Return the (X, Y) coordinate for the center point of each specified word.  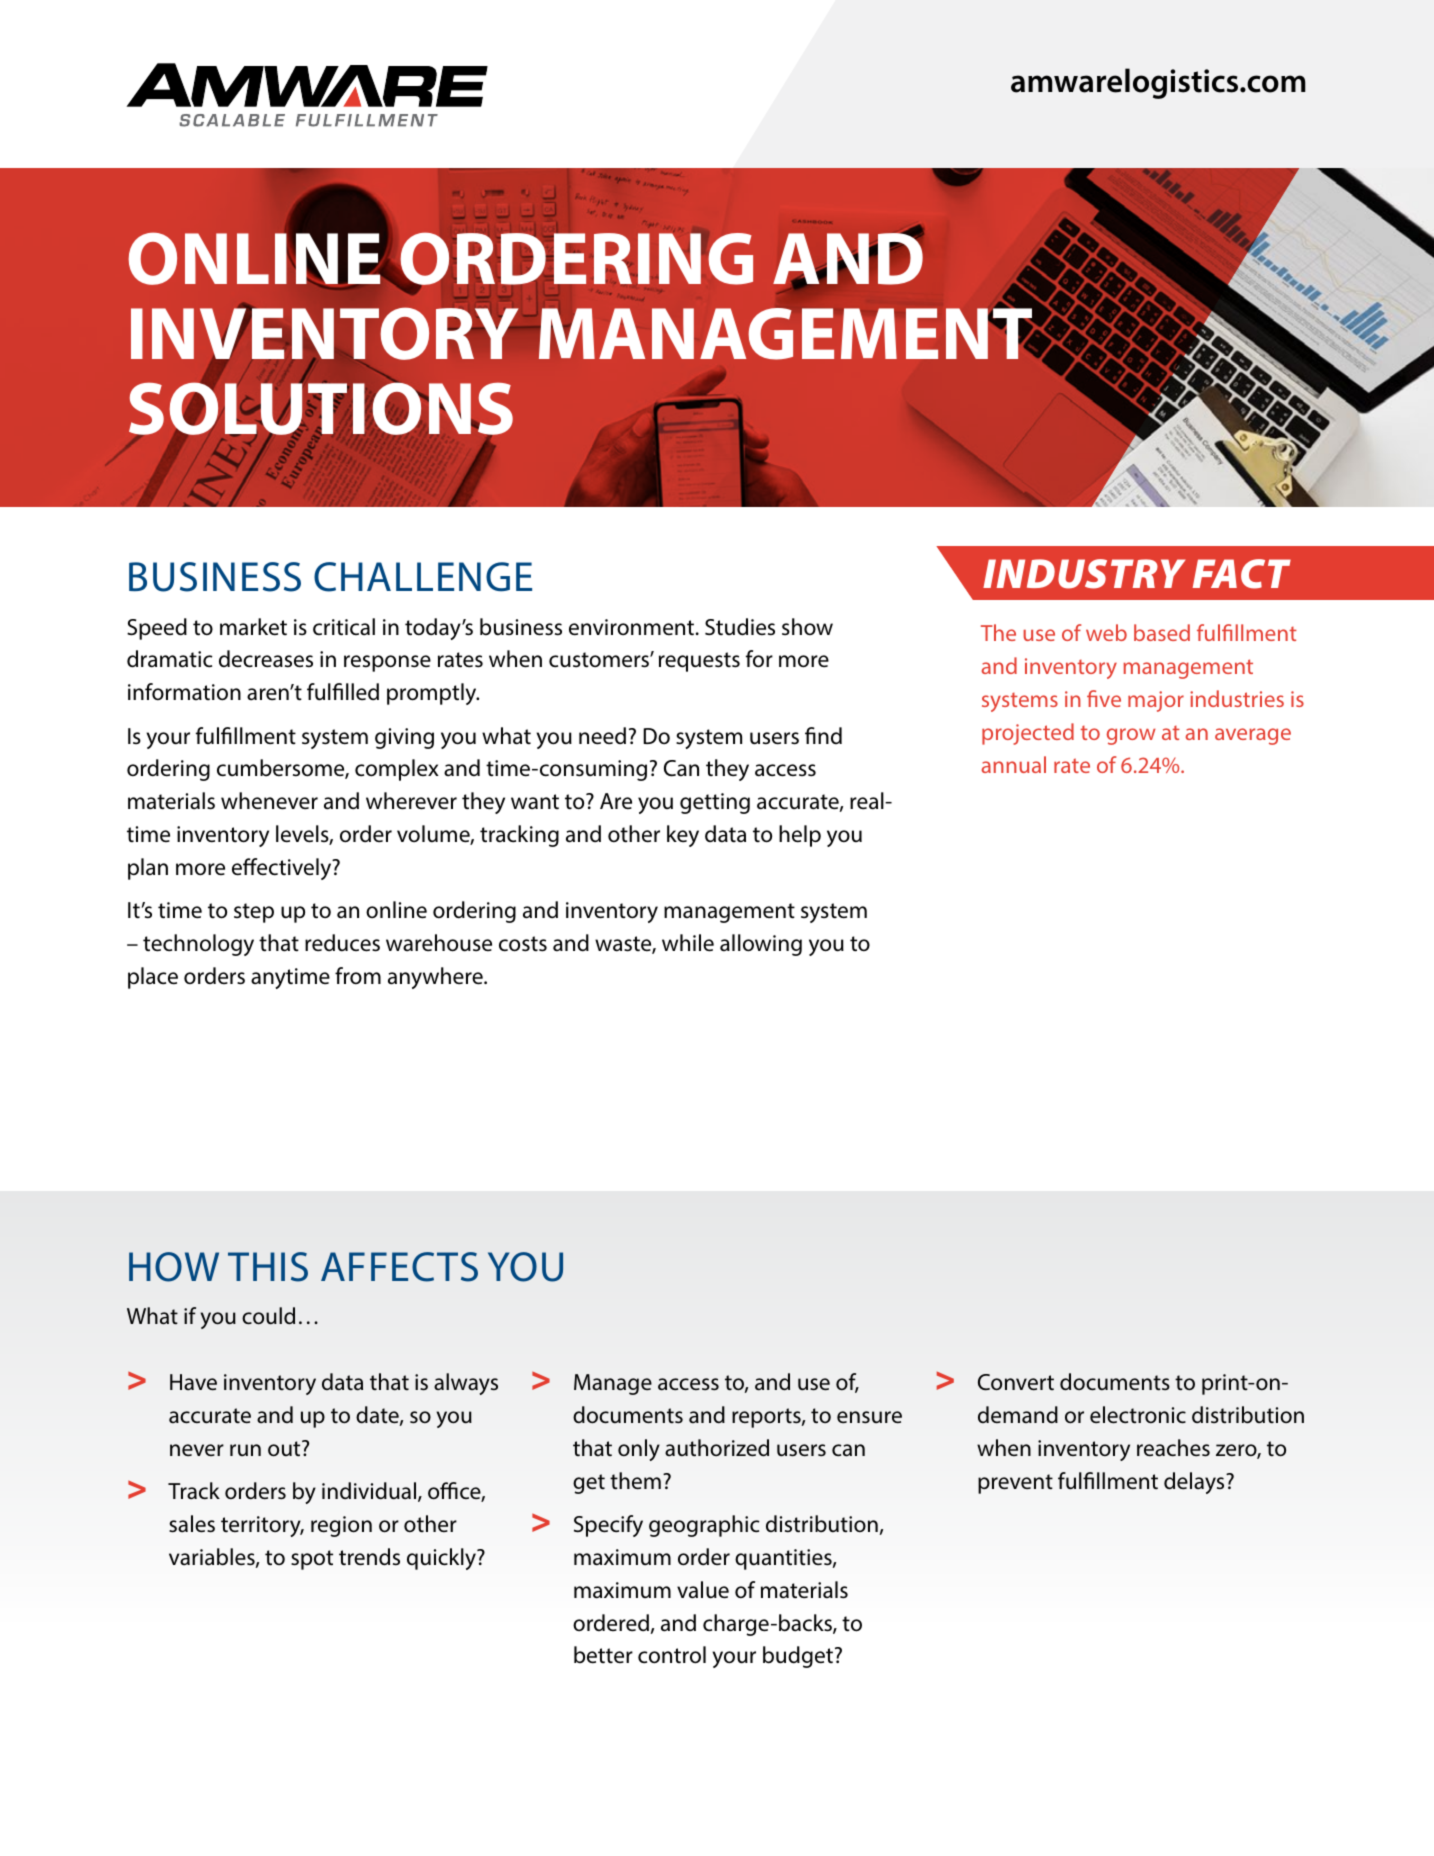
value (703, 1590)
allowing (761, 945)
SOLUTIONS (321, 409)
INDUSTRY (1084, 574)
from (358, 975)
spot (312, 1560)
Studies (740, 627)
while (688, 943)
